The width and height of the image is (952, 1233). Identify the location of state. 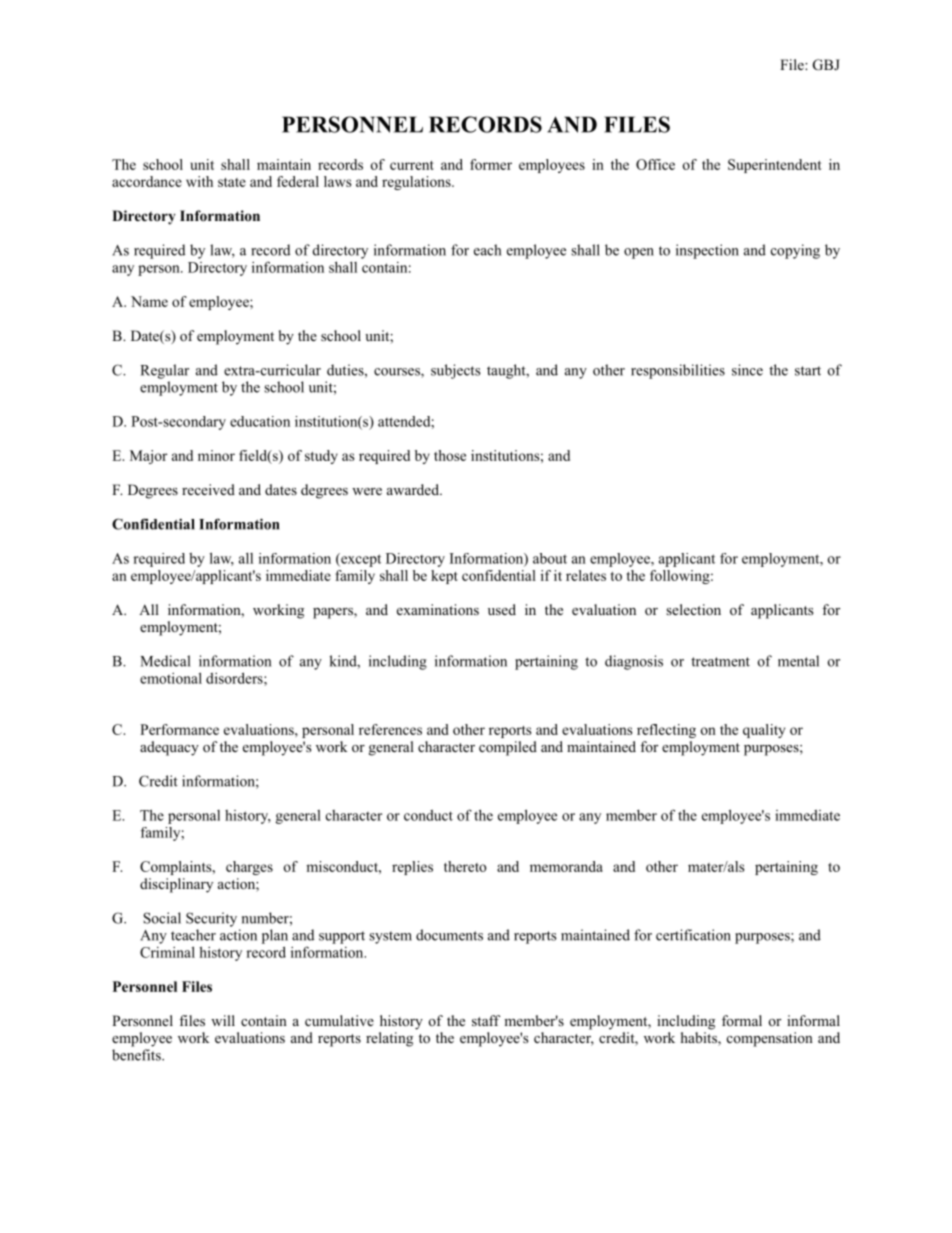
(232, 182).
